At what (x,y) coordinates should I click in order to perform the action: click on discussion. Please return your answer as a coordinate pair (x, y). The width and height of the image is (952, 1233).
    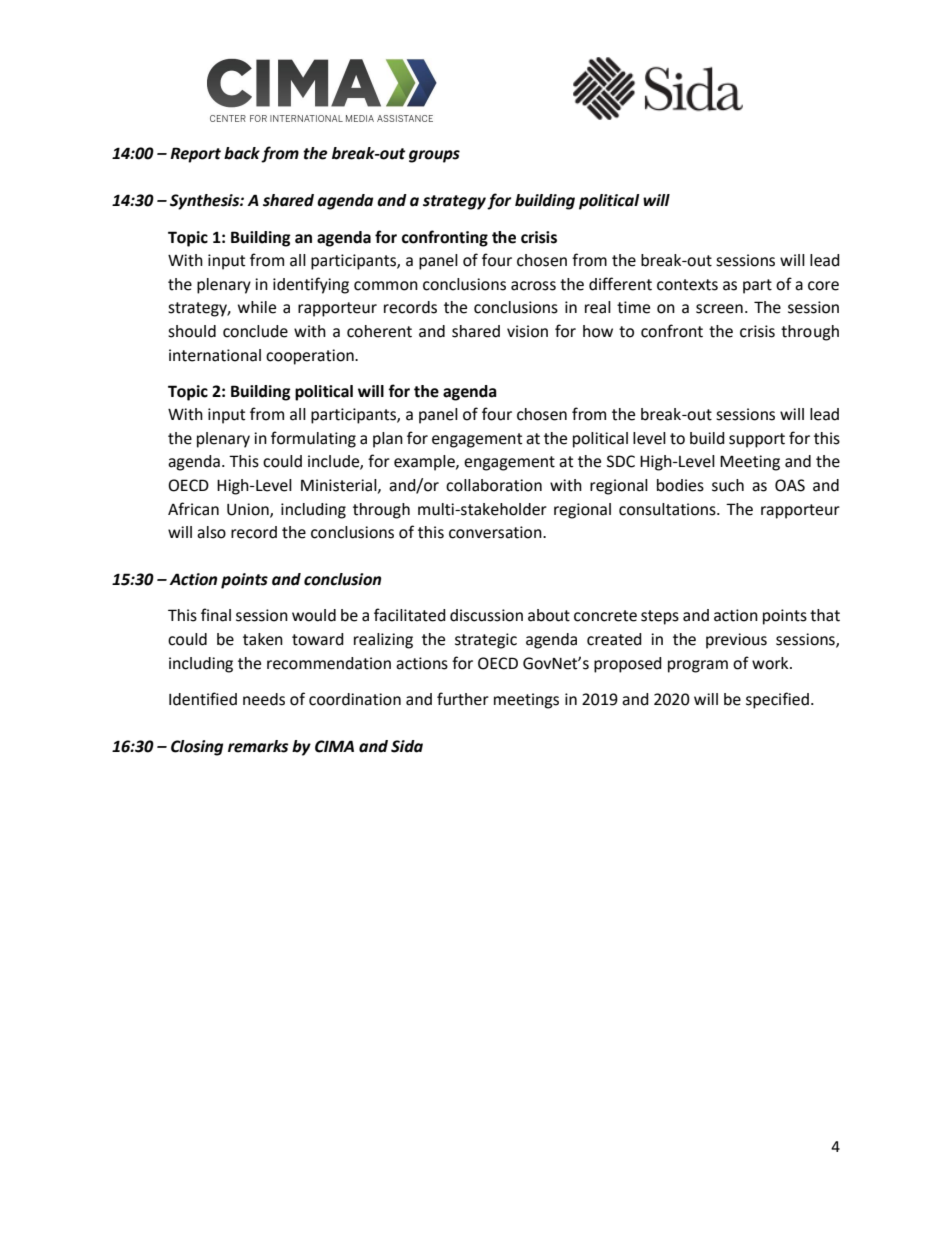
    Looking at the image, I should click on (486, 615).
